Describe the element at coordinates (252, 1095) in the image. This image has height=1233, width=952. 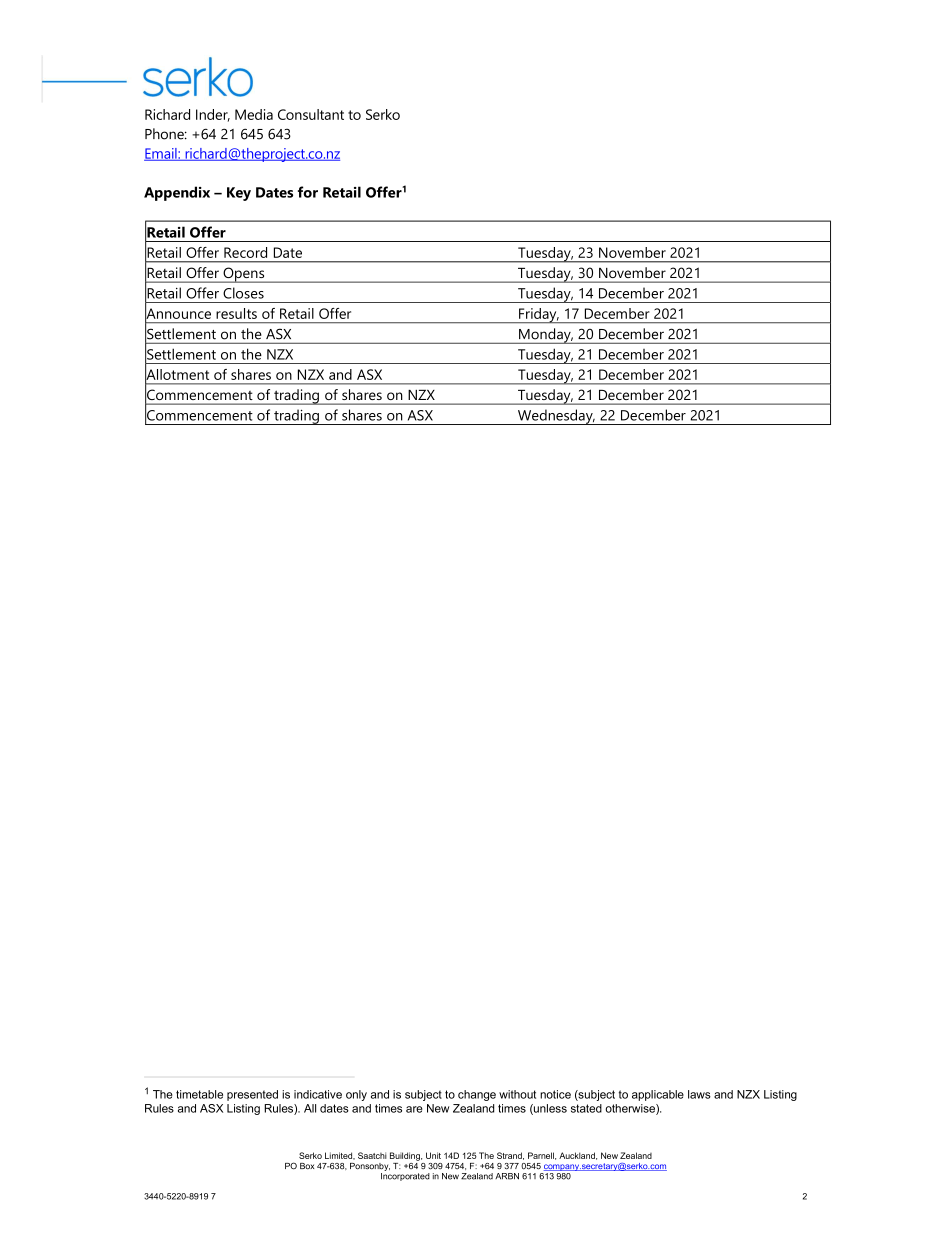
I see `presented` at that location.
